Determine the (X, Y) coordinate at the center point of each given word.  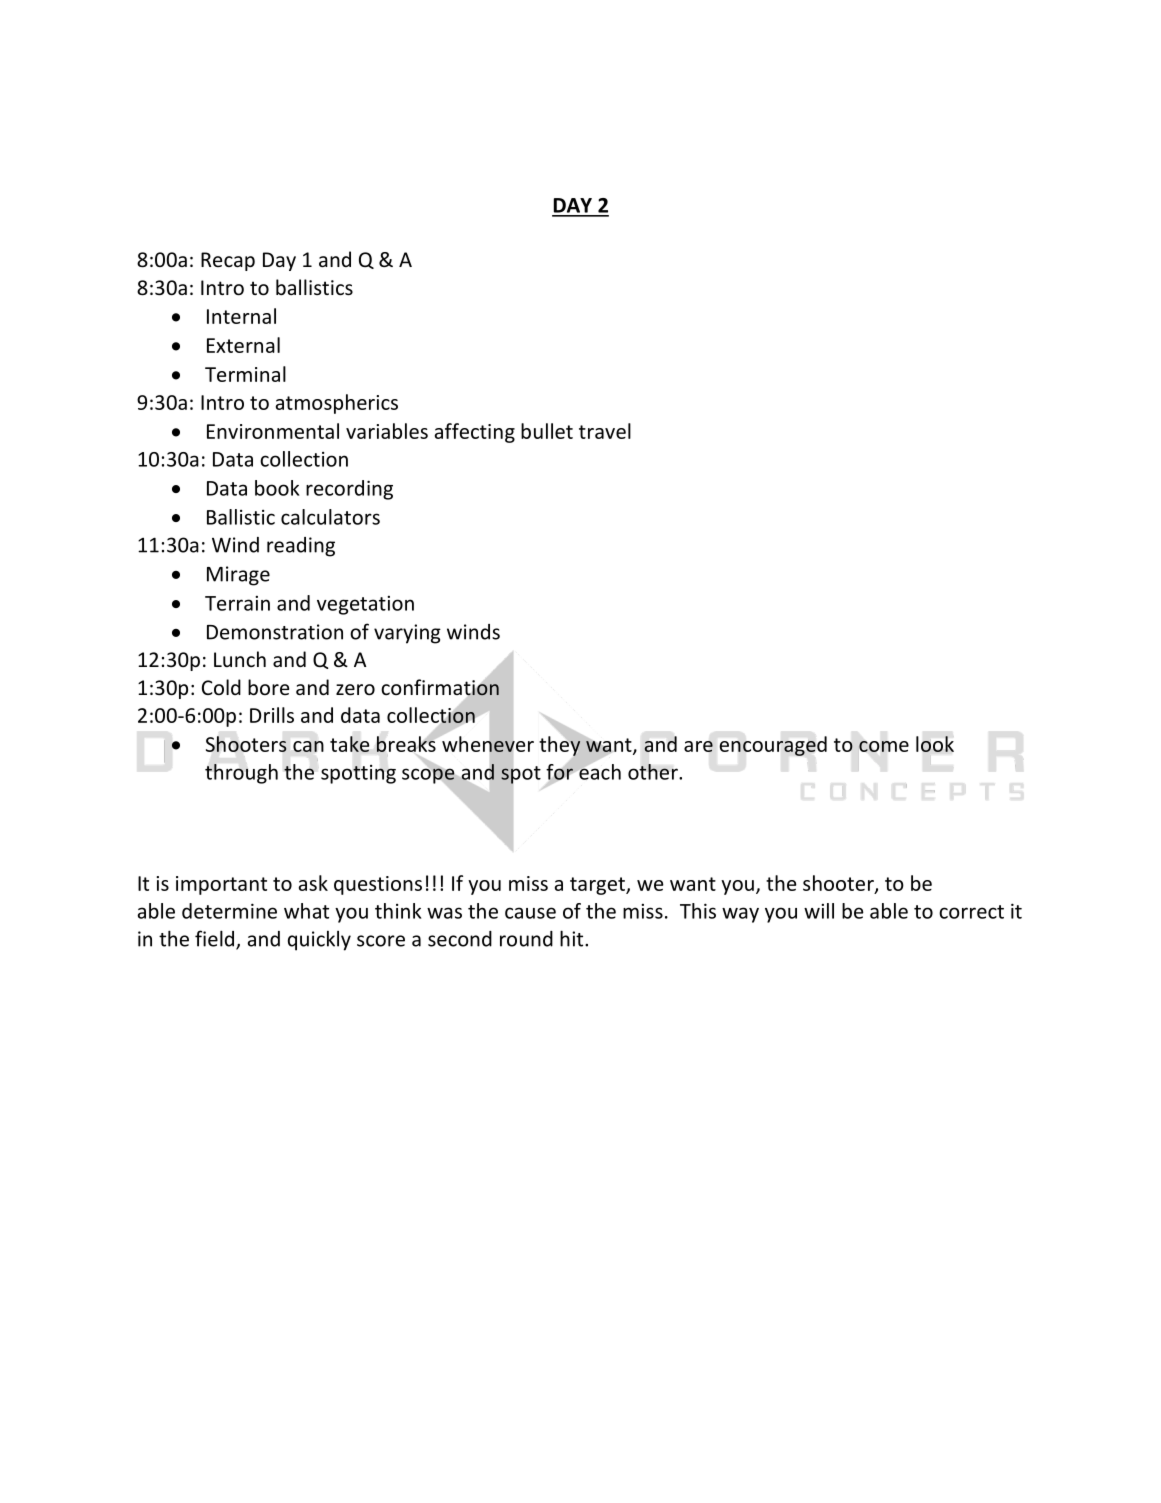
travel (605, 431)
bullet (547, 431)
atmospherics (337, 404)
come (884, 746)
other (654, 772)
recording (349, 490)
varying (407, 634)
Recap (228, 261)
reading (301, 547)
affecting (475, 433)
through (241, 774)
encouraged (773, 746)
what (306, 911)
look (935, 744)
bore (268, 687)
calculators (330, 517)
